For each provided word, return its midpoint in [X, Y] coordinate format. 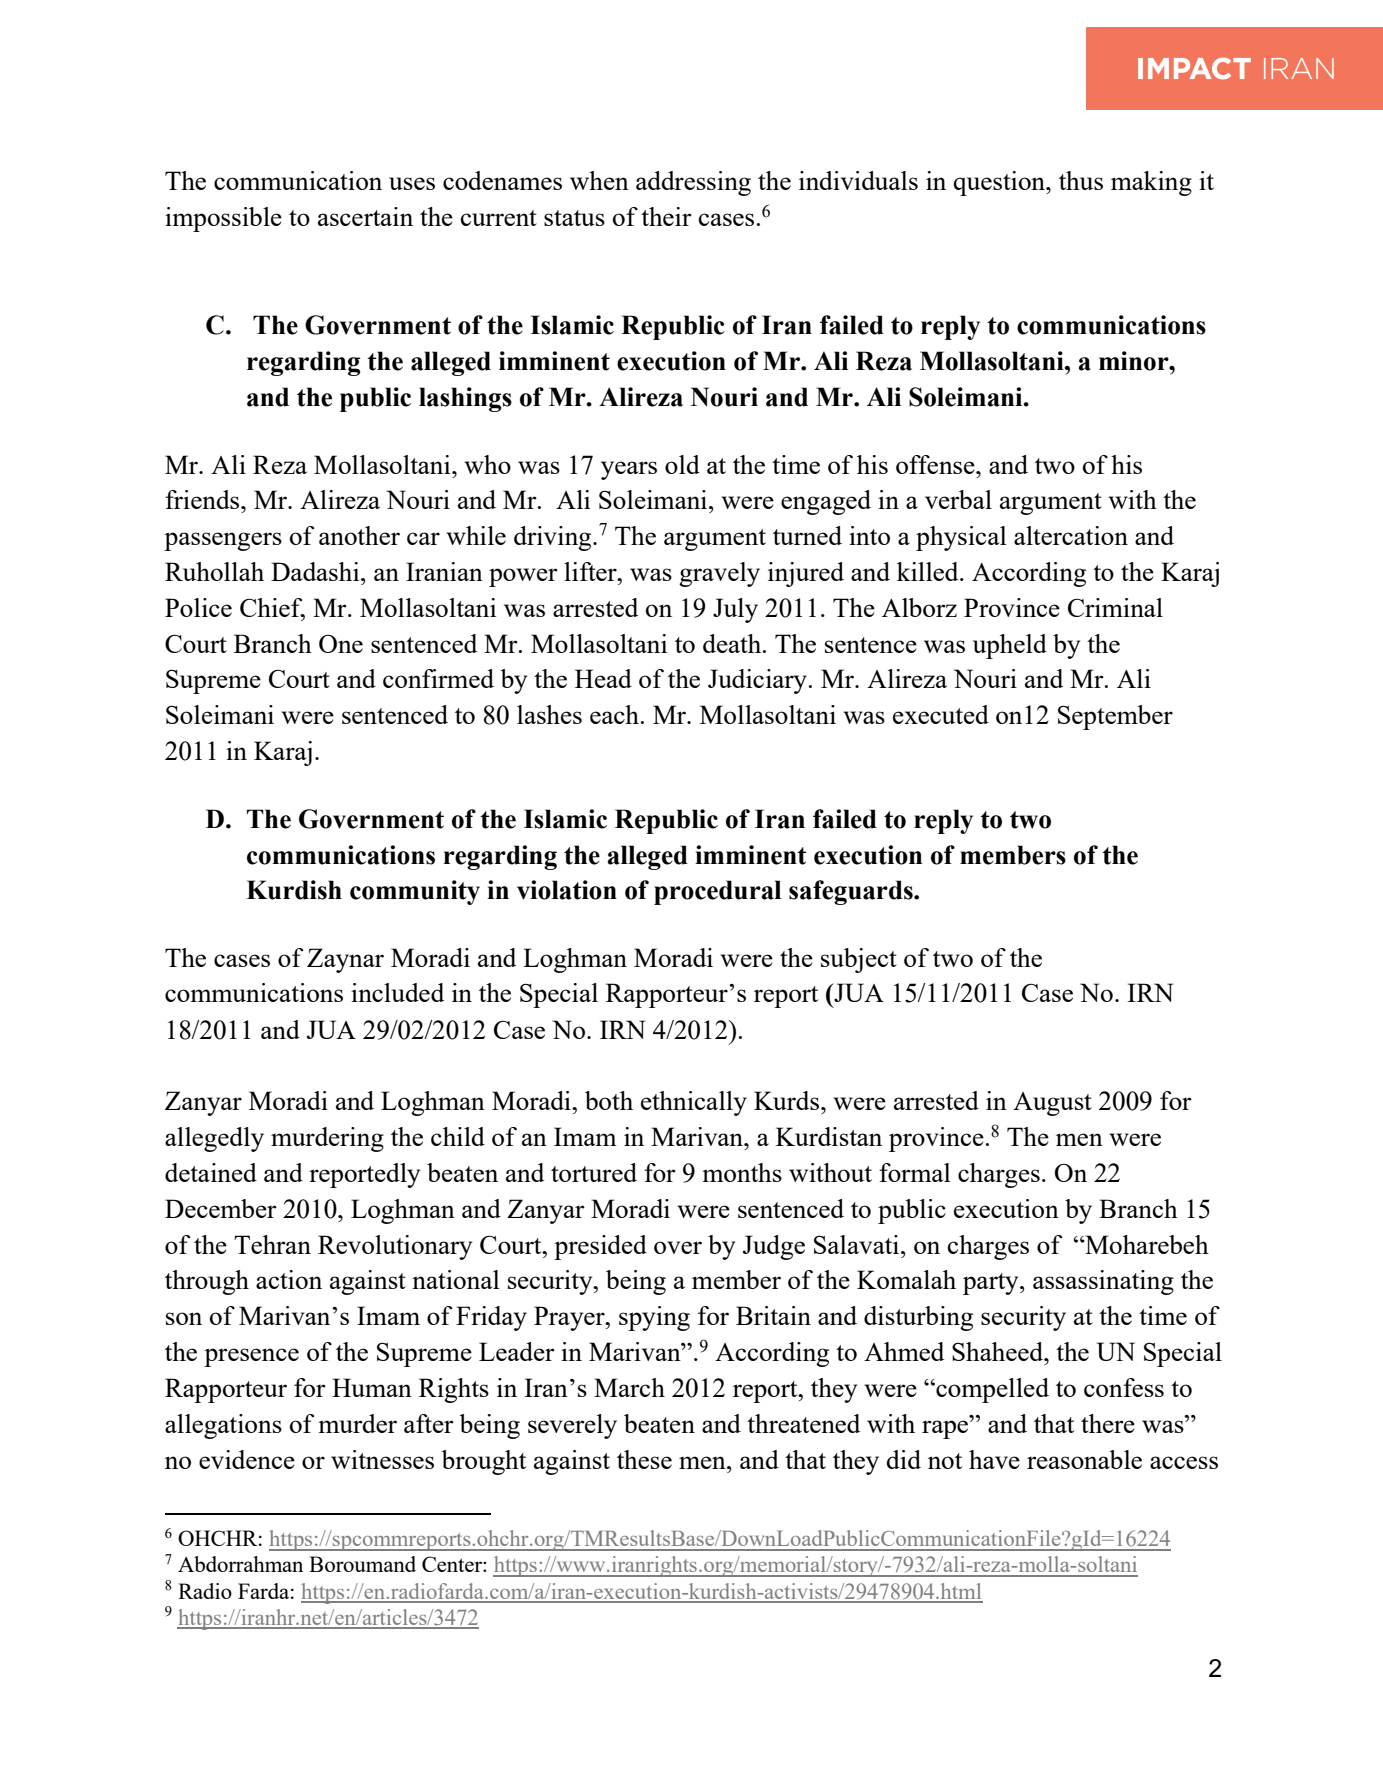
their [666, 216]
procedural [717, 892]
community [415, 892]
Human [372, 1387]
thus [1081, 180]
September [1115, 717]
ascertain [365, 216]
